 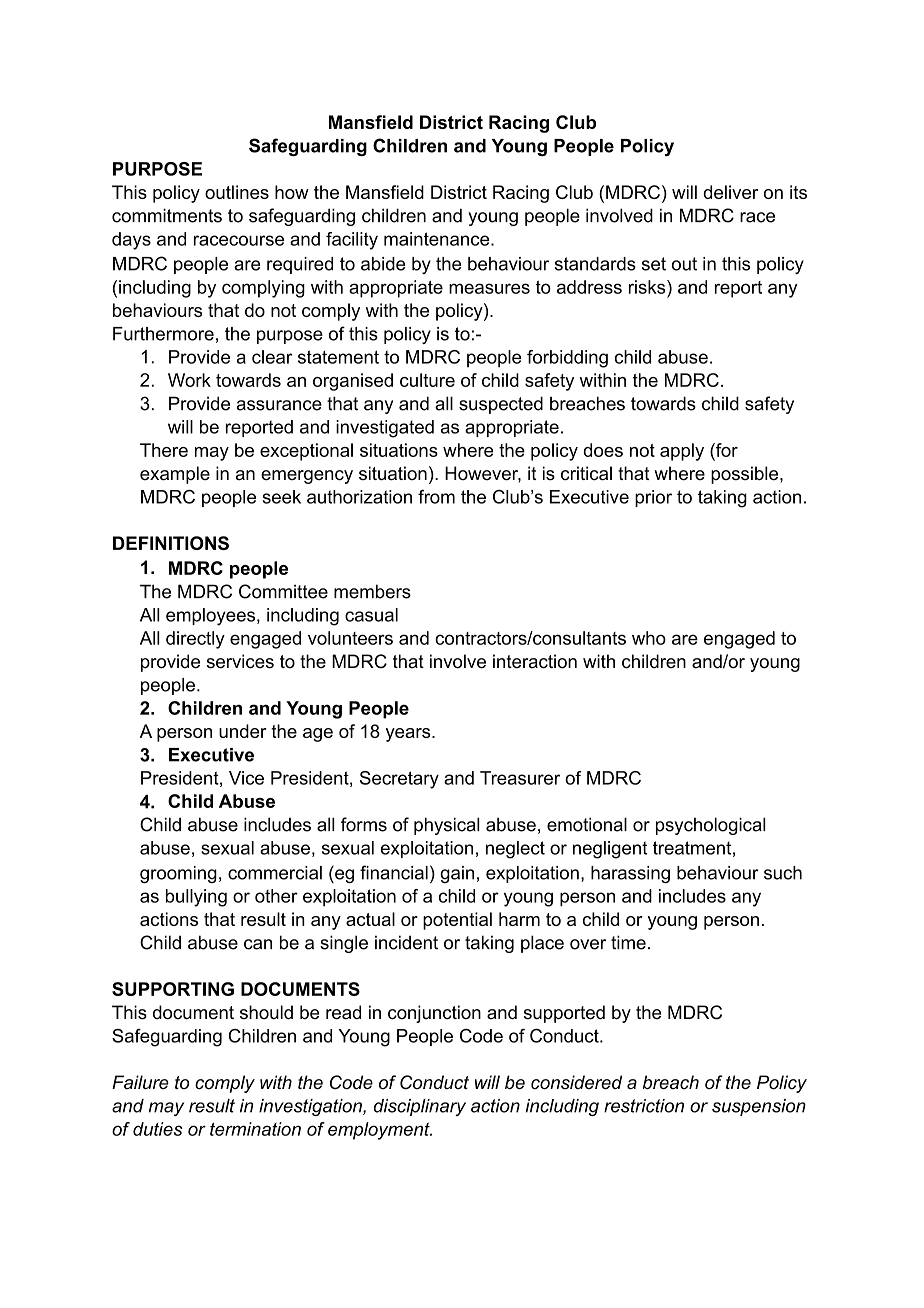 I want to click on from, so click(x=436, y=497).
